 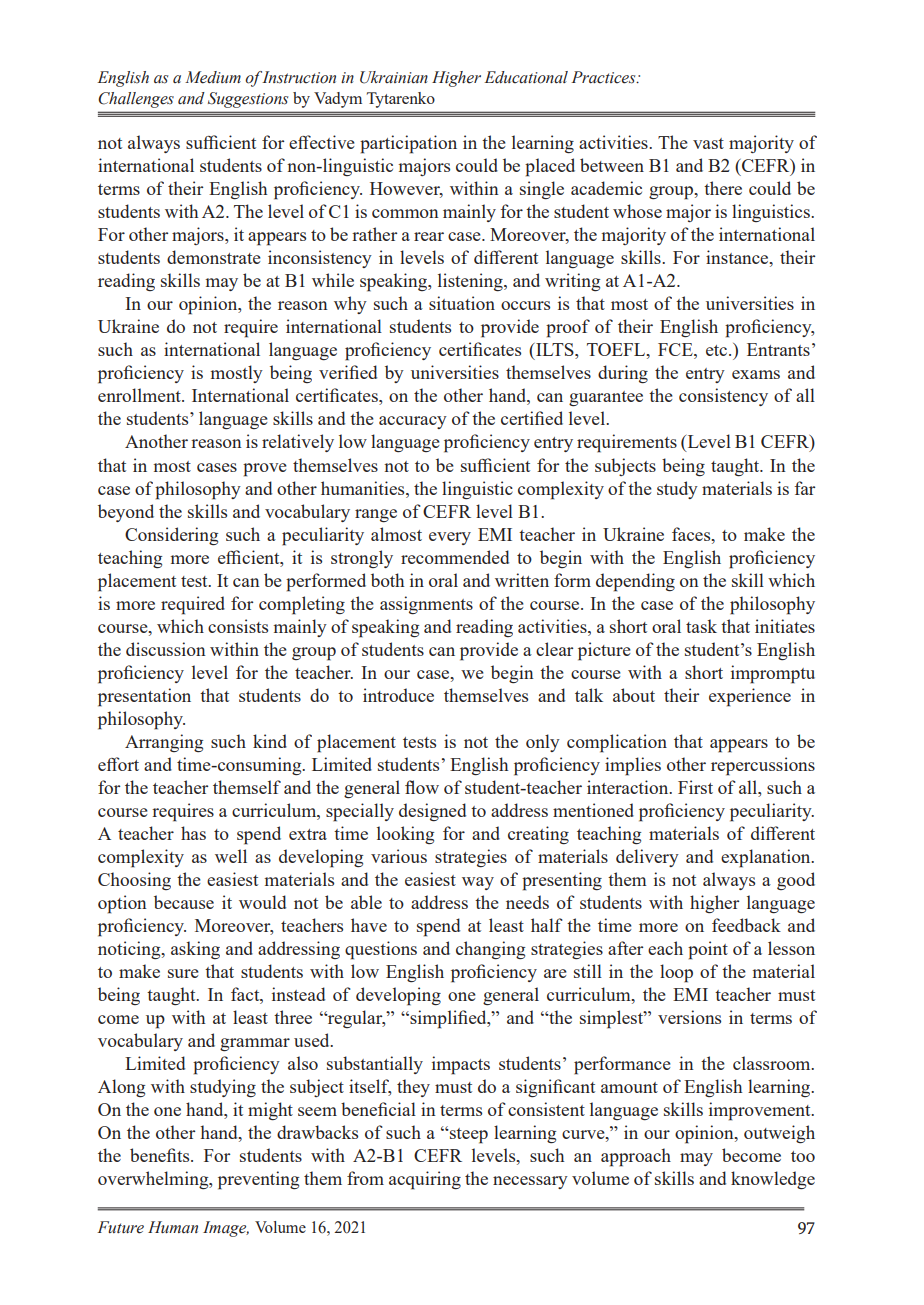 I want to click on changing, so click(x=490, y=950).
